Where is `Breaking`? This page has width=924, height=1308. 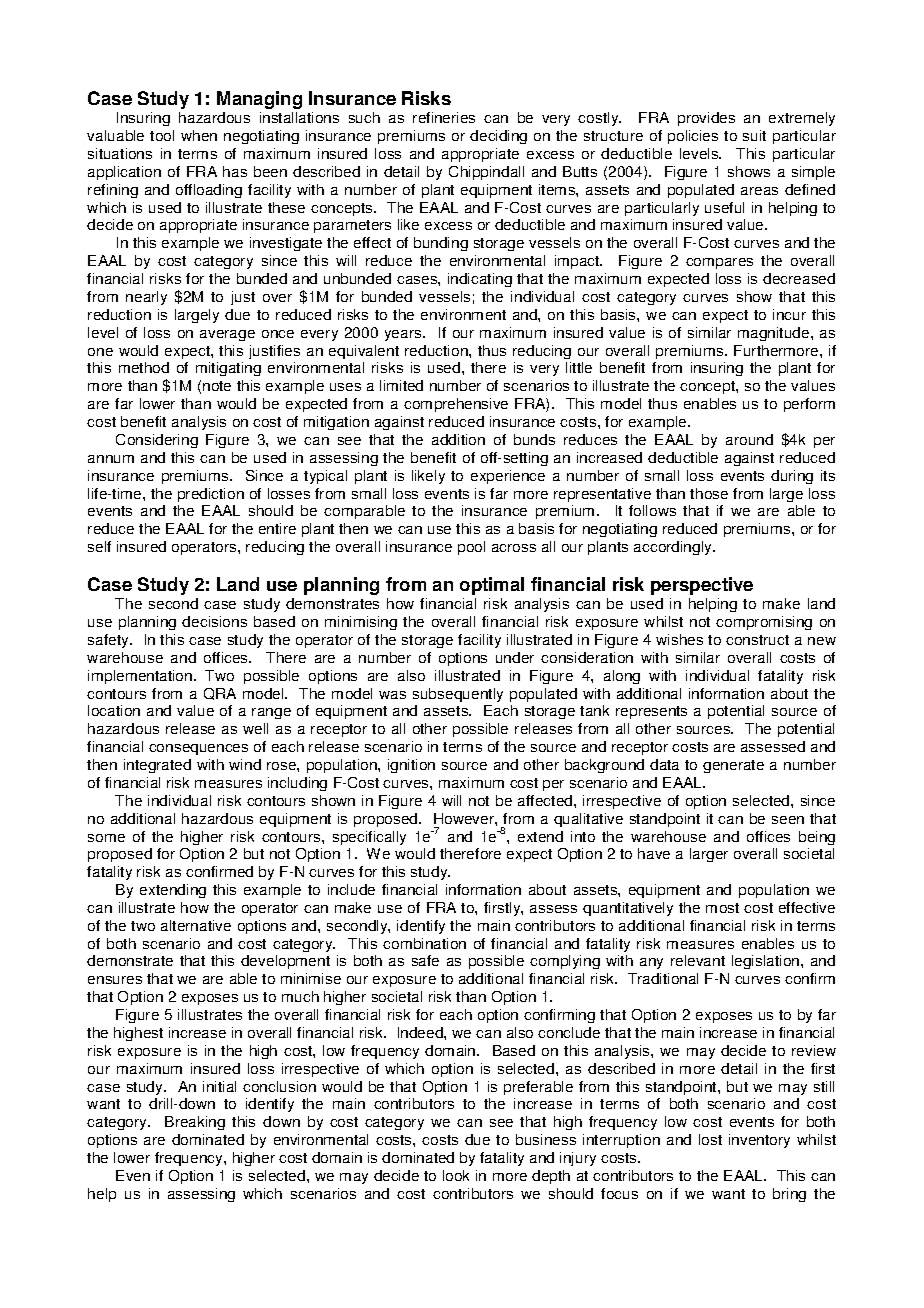 Breaking is located at coordinates (195, 1123).
